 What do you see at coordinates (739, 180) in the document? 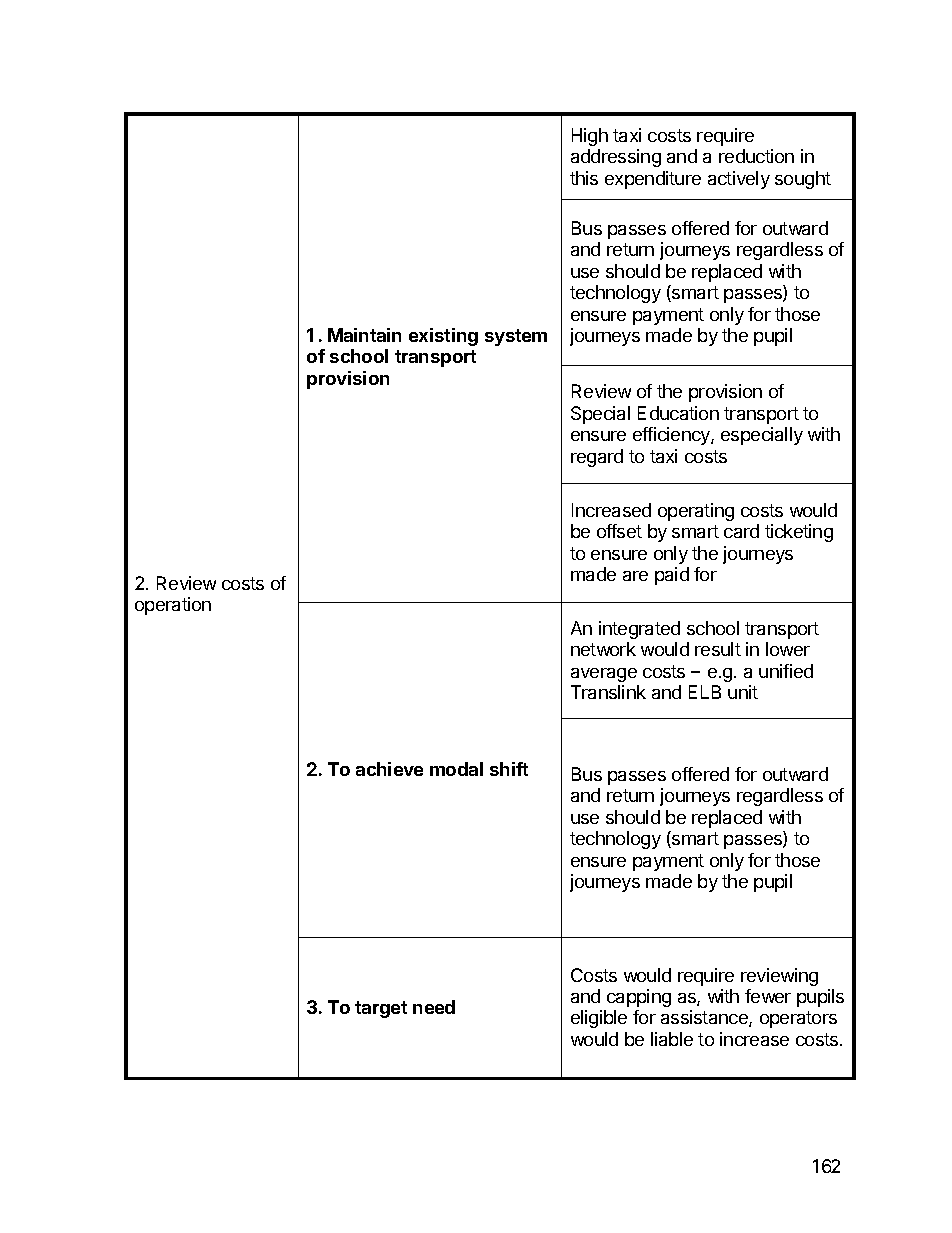
I see `actively` at bounding box center [739, 180].
